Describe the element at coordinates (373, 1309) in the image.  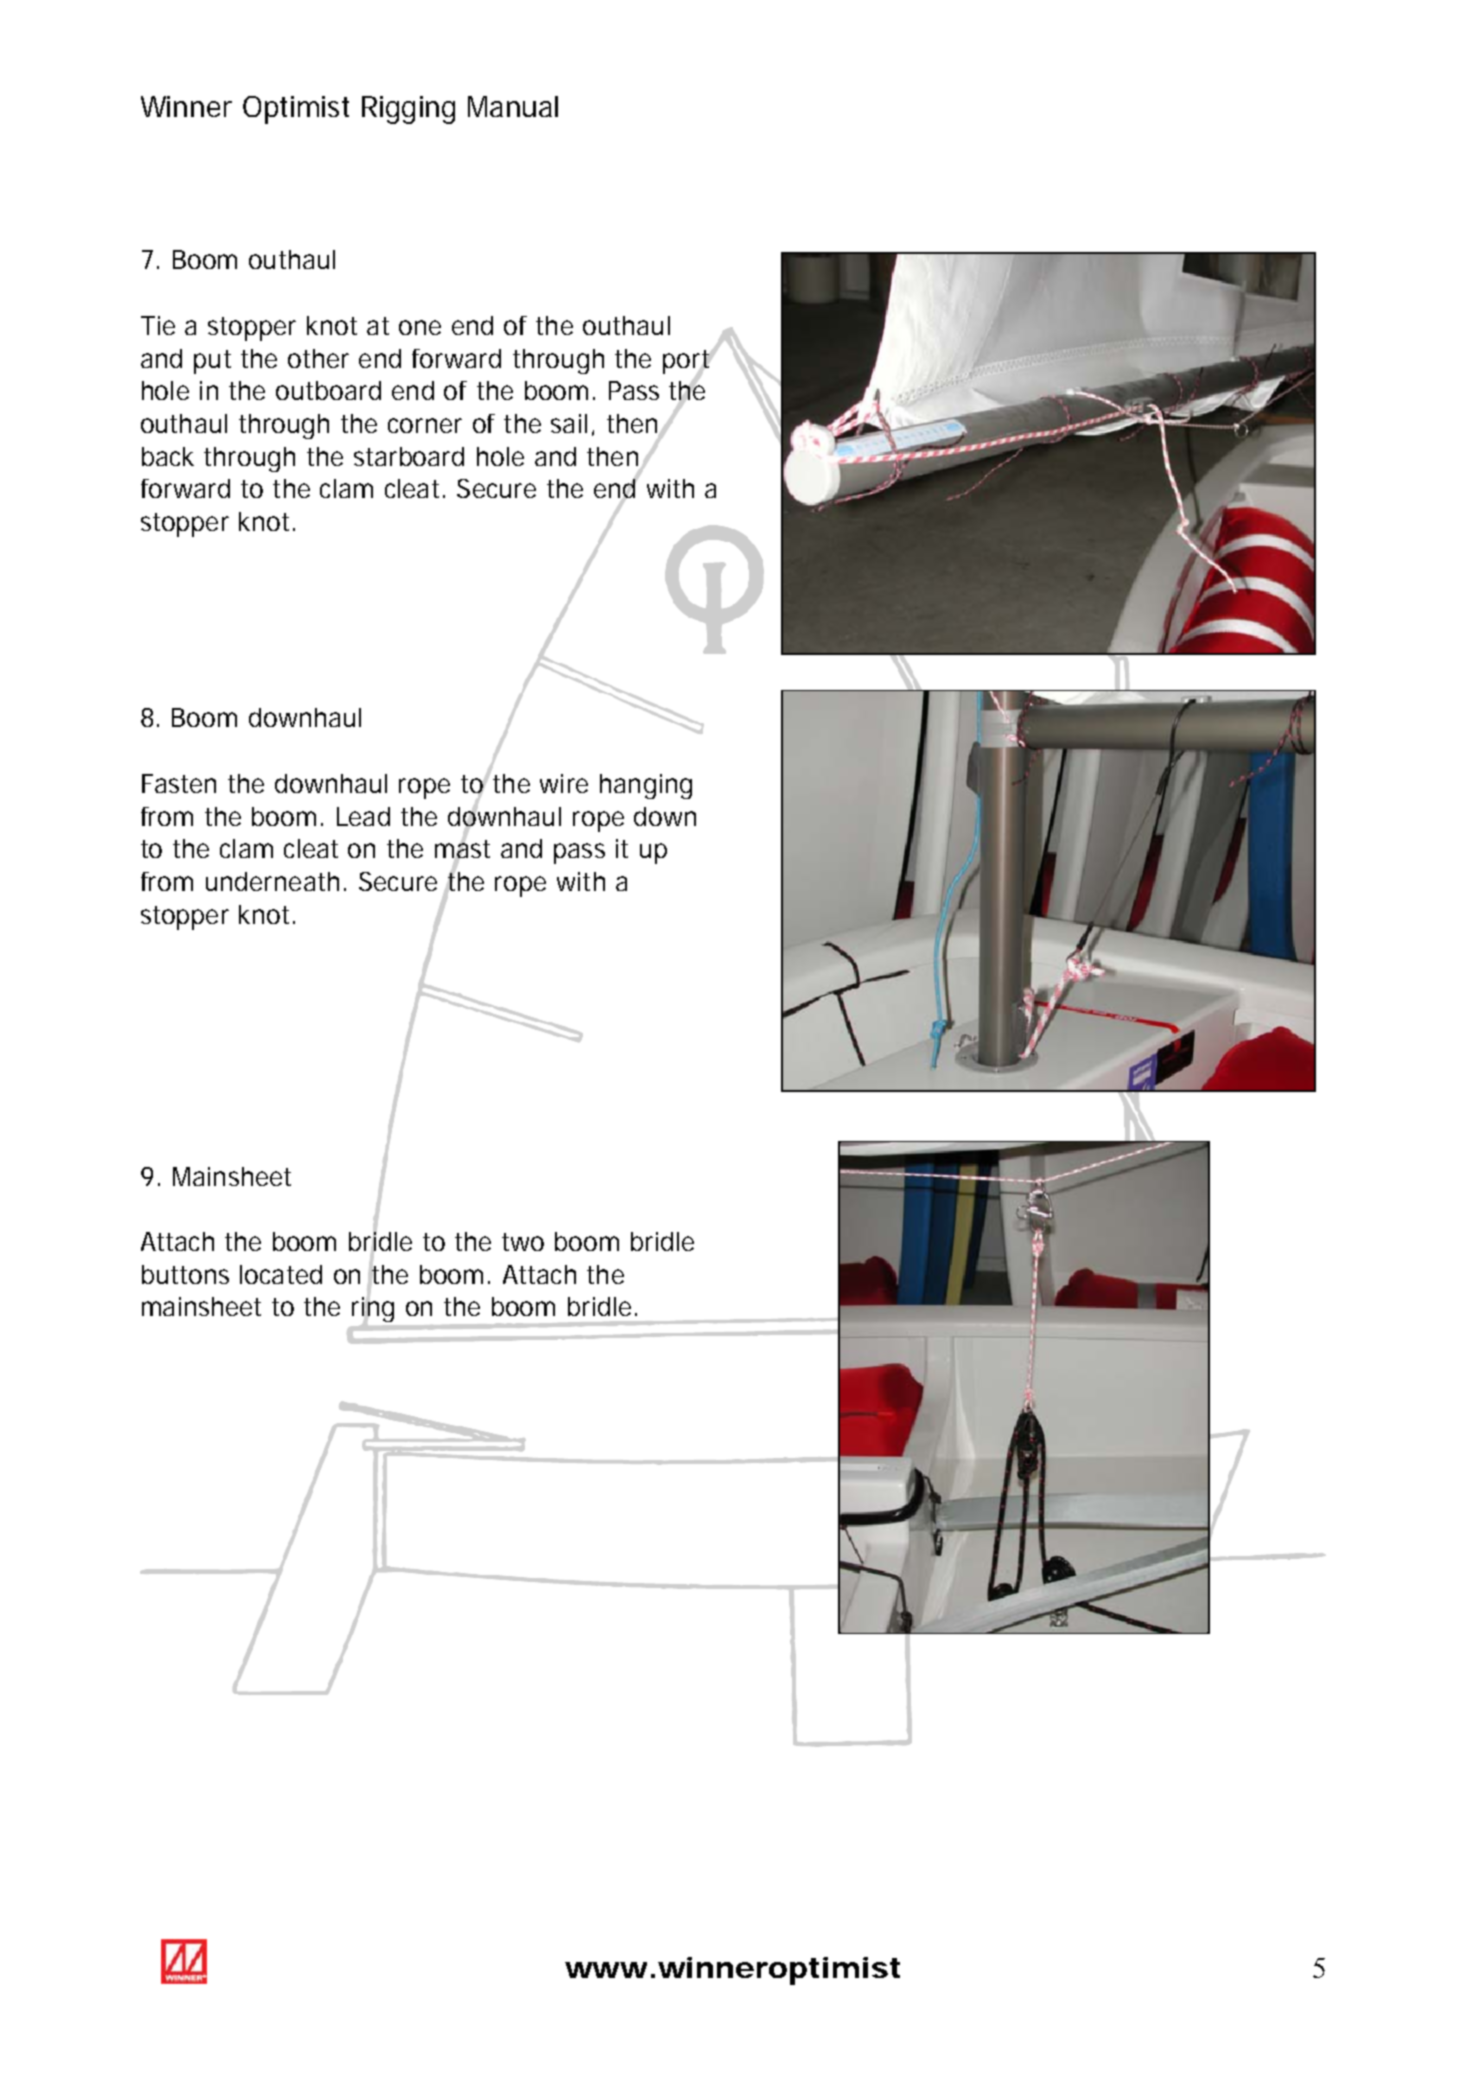
I see `ring` at that location.
